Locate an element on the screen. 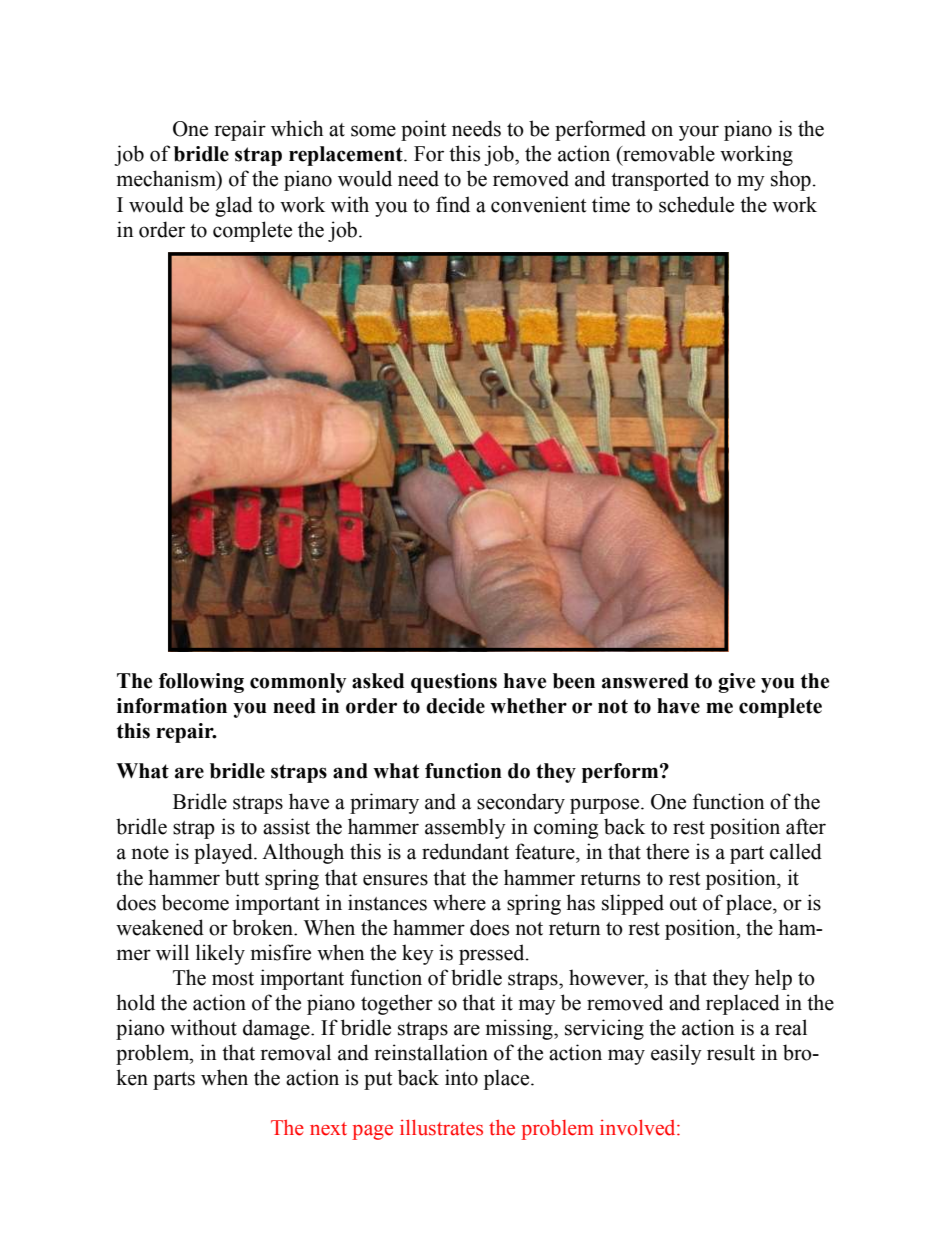 The width and height of the screenshot is (952, 1233). following is located at coordinates (201, 683).
